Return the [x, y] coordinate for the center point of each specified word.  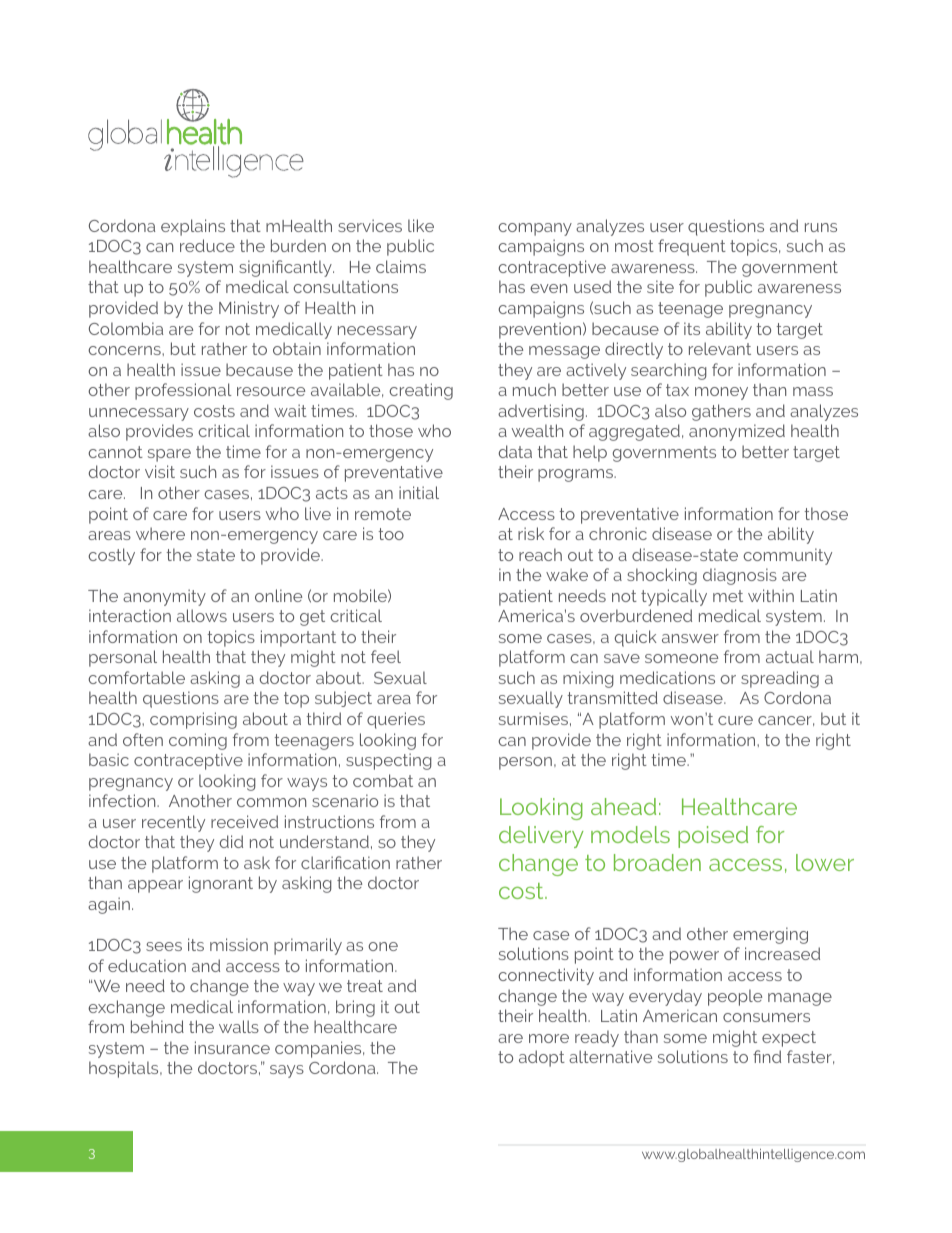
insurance [232, 1047]
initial [419, 492]
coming [198, 741]
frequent [692, 247]
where [160, 533]
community [787, 556]
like [421, 225]
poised [713, 837]
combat [383, 780]
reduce [207, 245]
